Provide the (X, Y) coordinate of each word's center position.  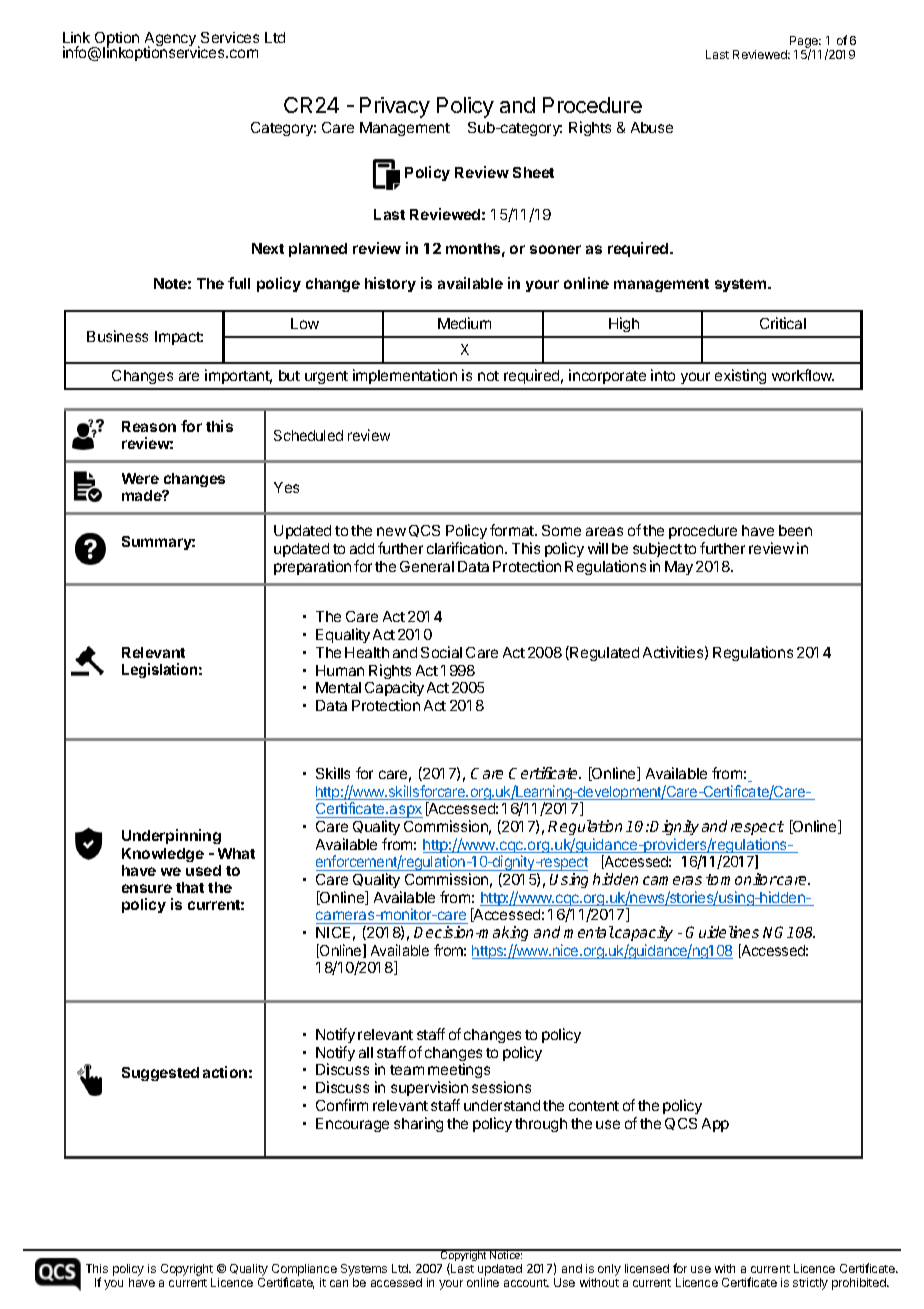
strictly (810, 1284)
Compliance (304, 1271)
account (526, 1283)
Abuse (652, 127)
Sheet (533, 172)
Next (268, 248)
